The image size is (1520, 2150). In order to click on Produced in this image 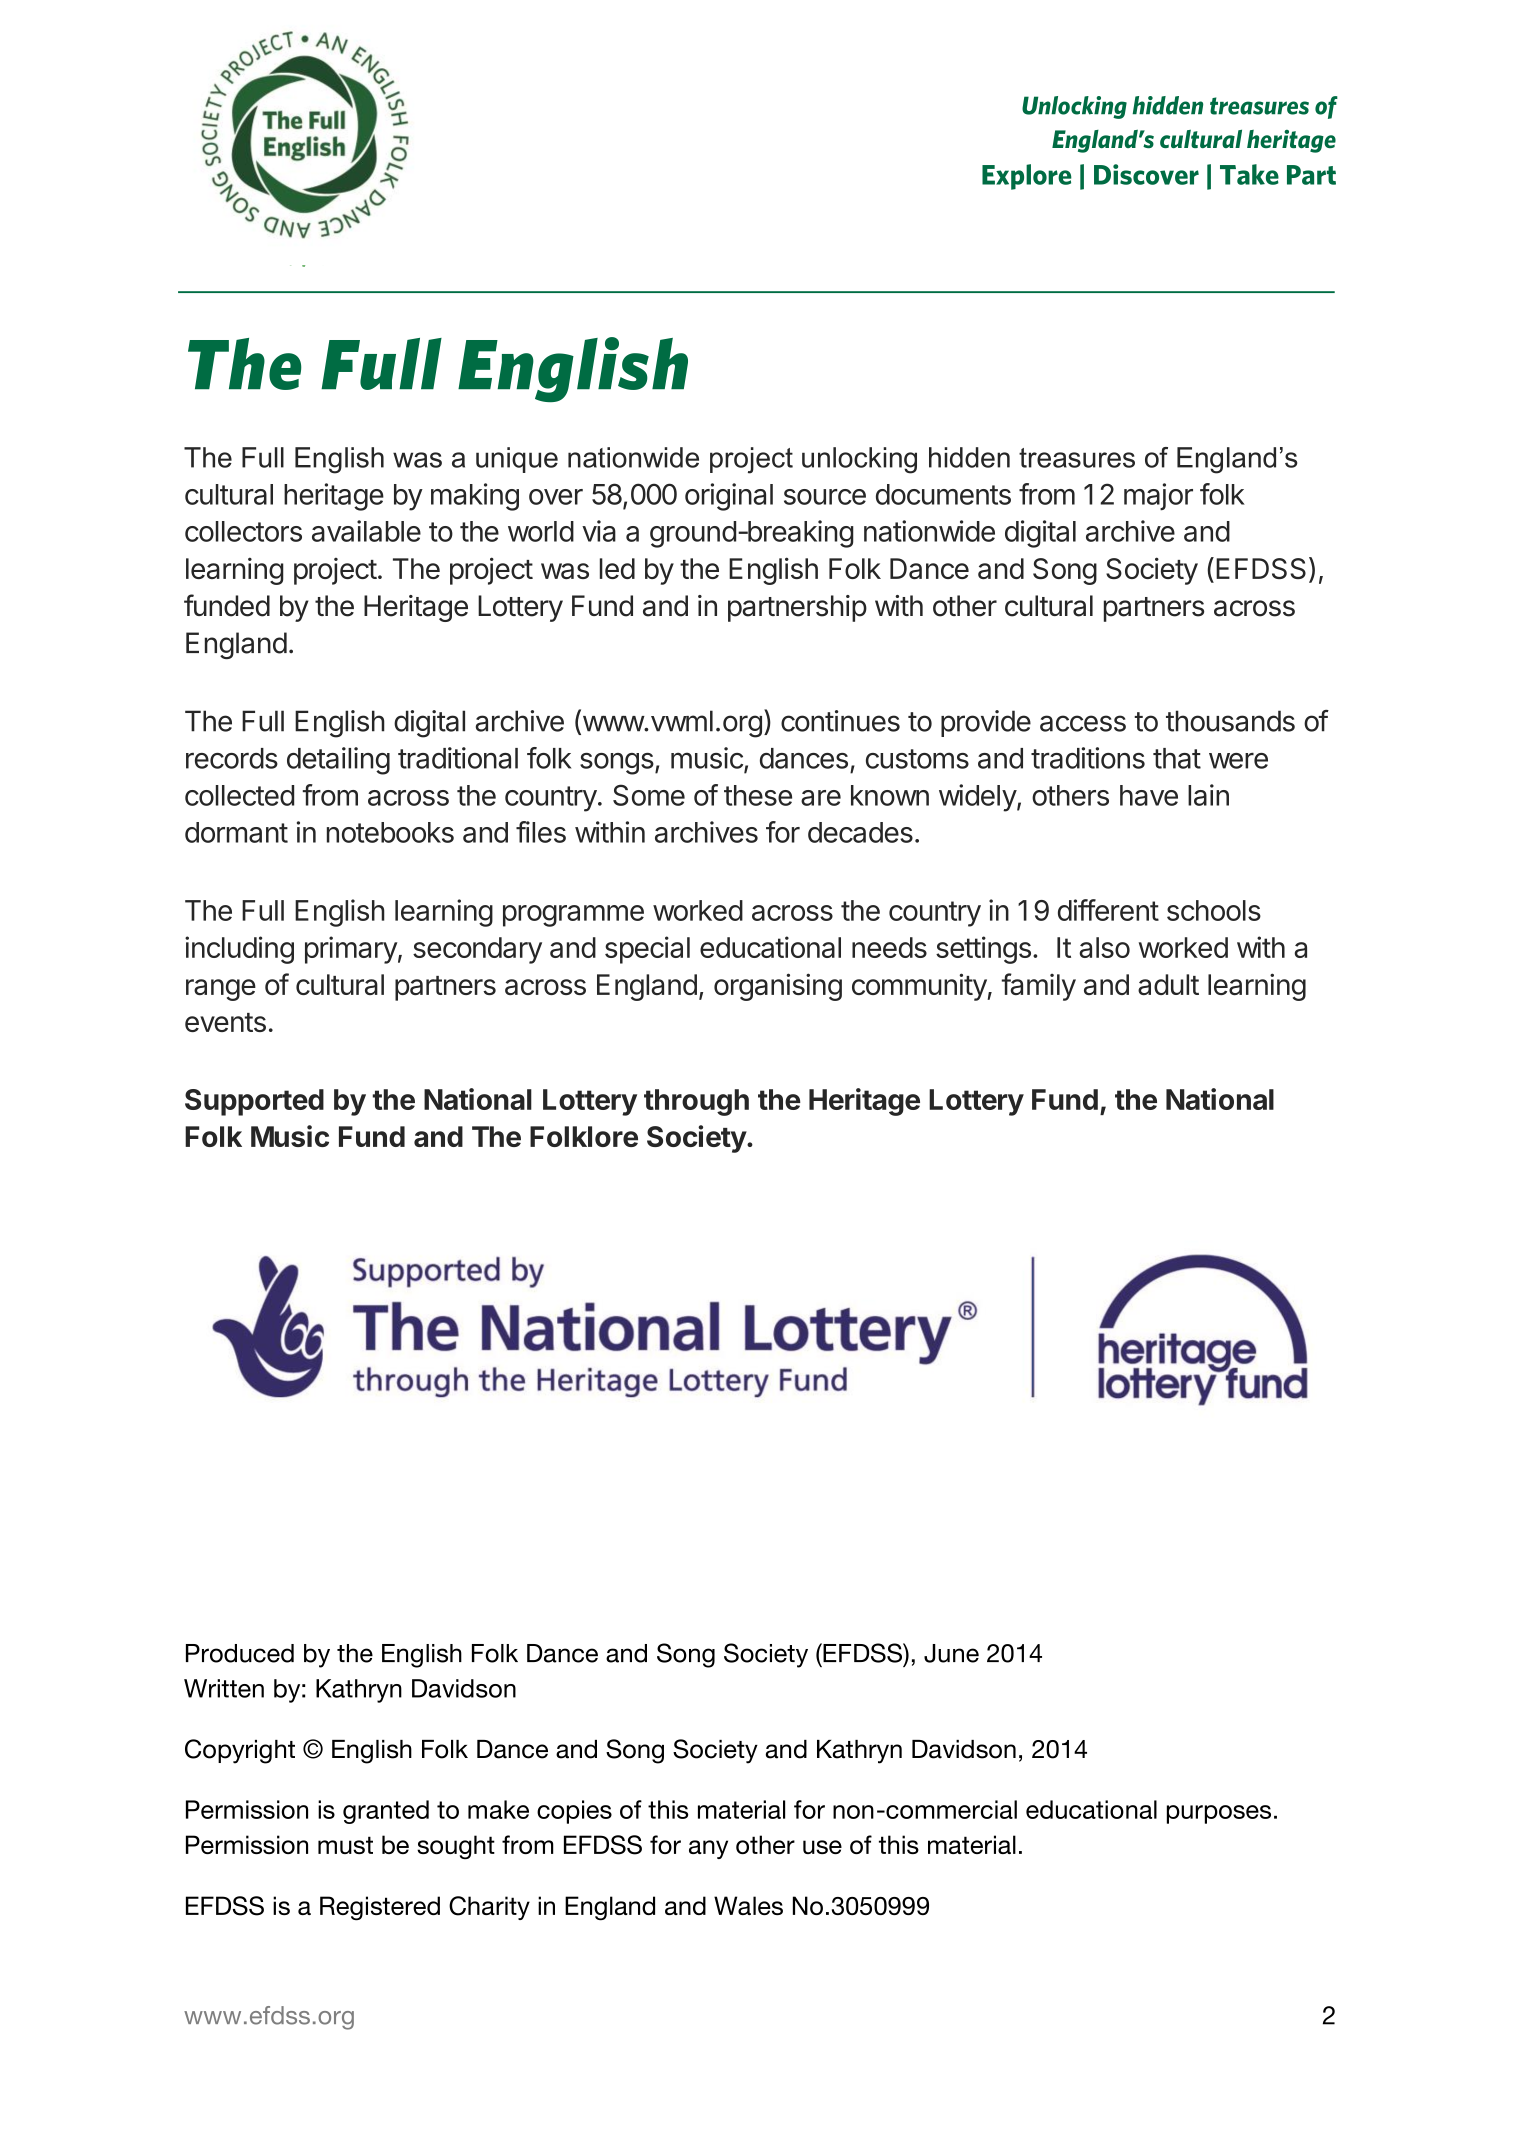, I will do `click(240, 1653)`.
